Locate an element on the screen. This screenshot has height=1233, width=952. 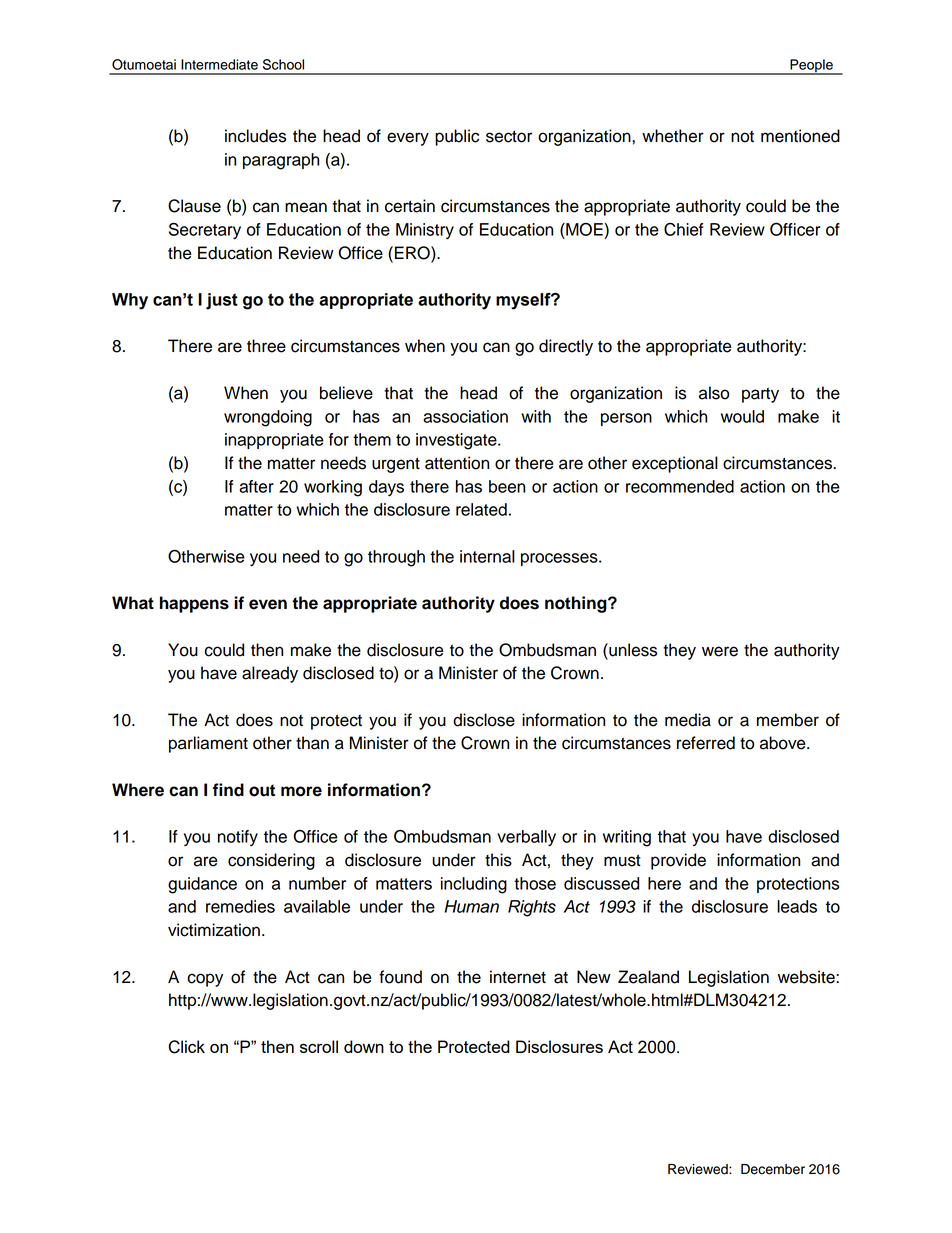
whether is located at coordinates (673, 136).
